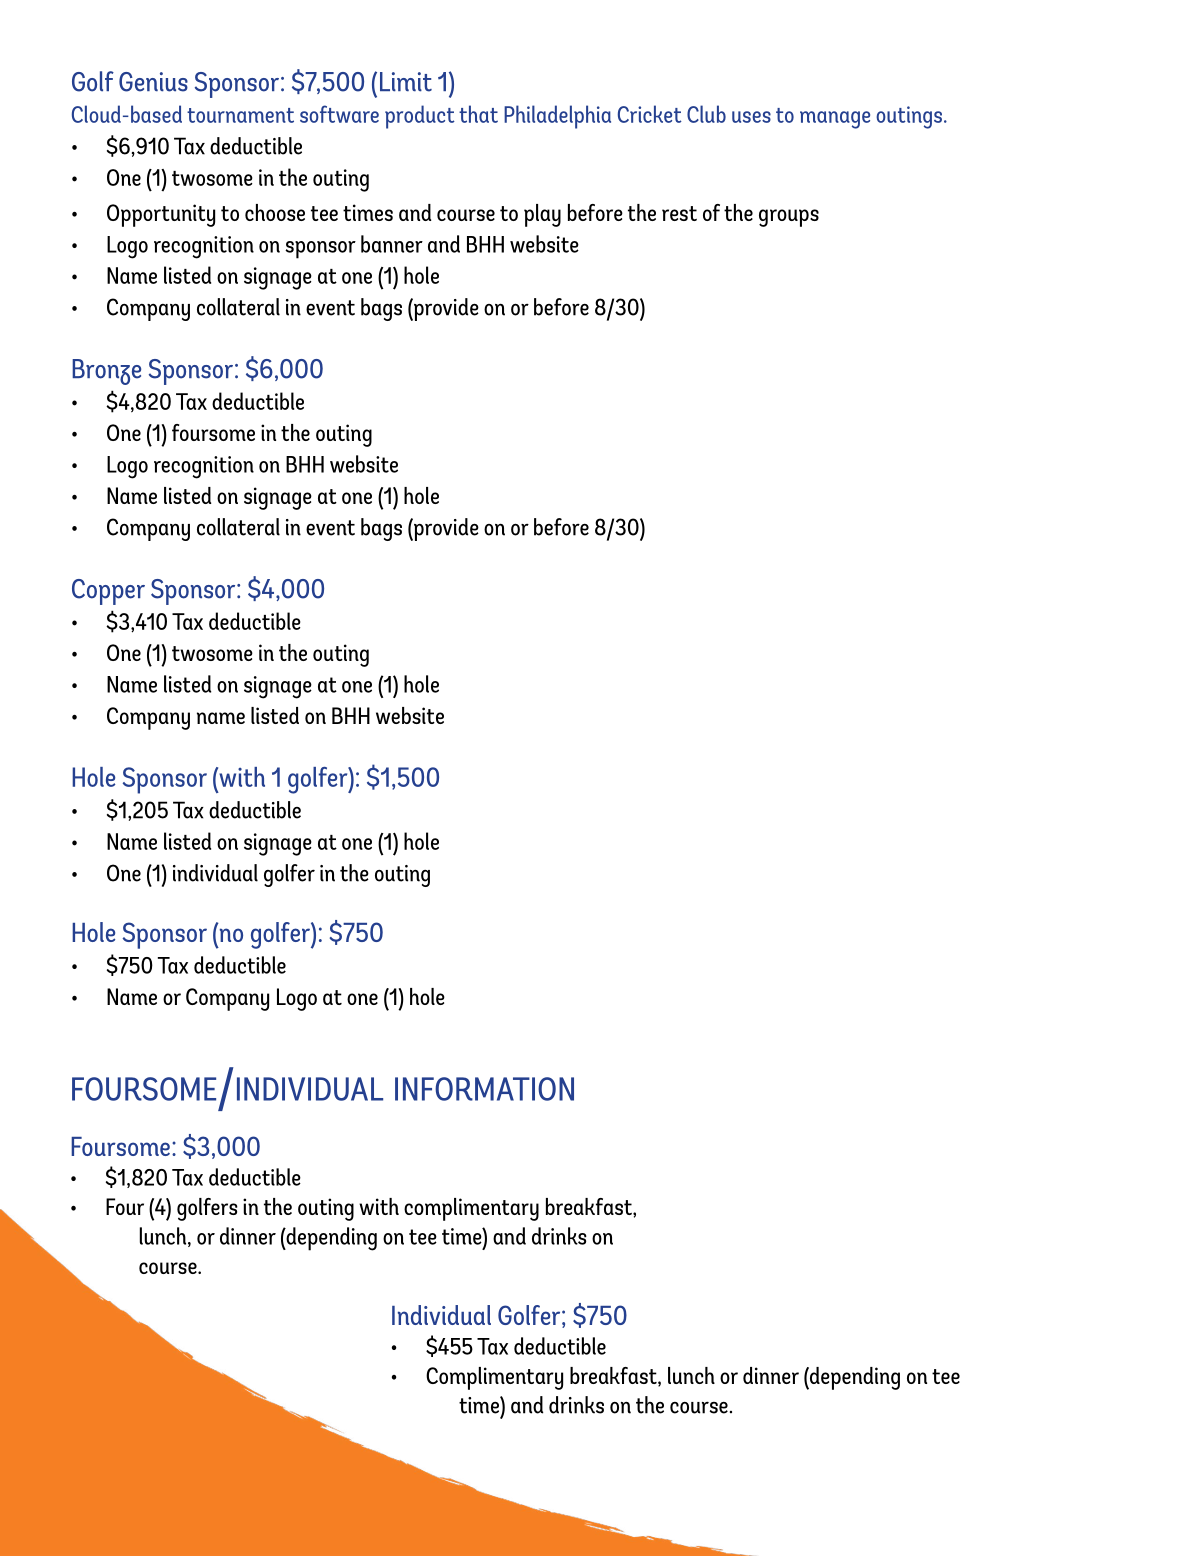 The image size is (1202, 1556). Describe the element at coordinates (484, 1089) in the screenshot. I see `information` at that location.
